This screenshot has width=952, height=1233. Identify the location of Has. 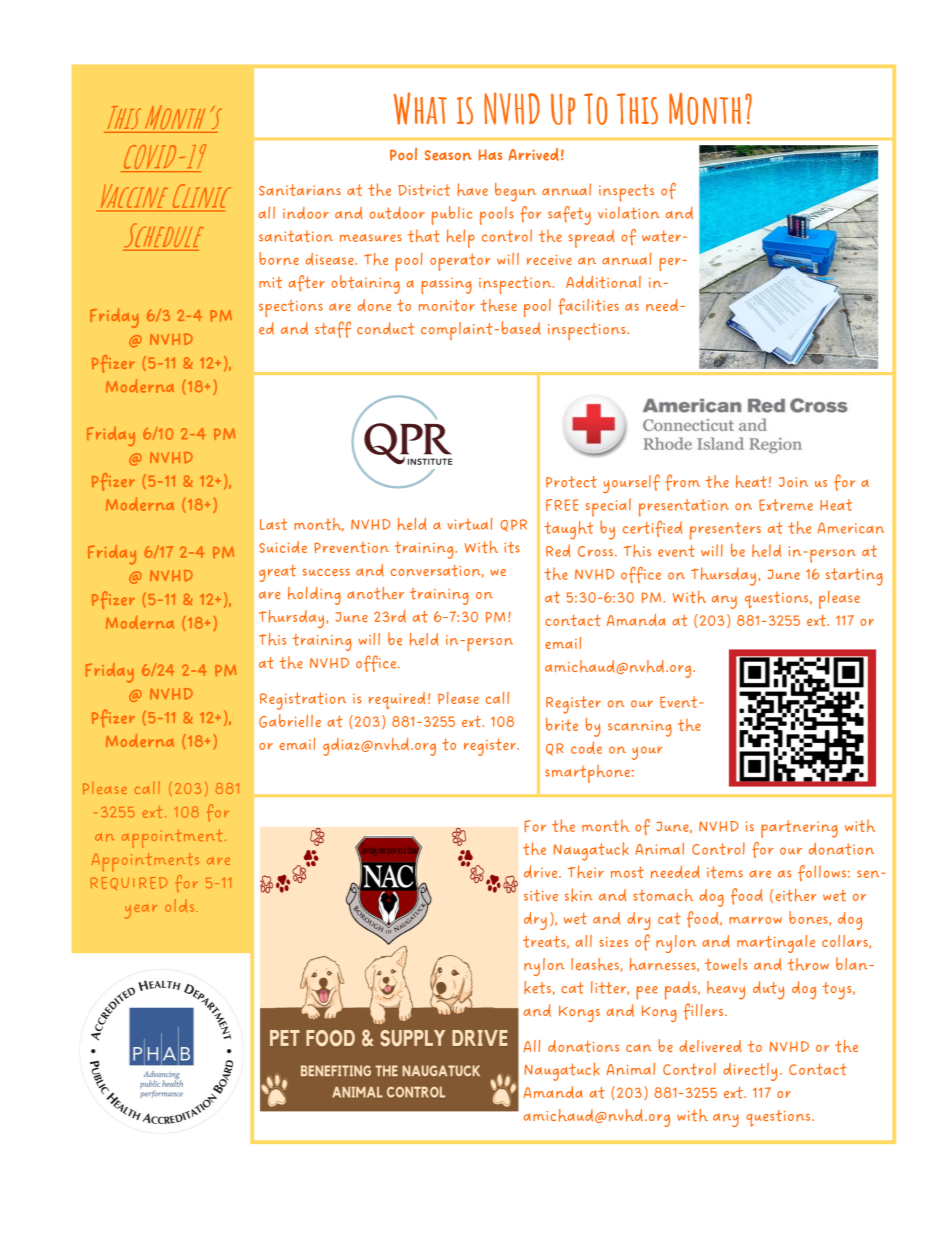
(490, 155).
